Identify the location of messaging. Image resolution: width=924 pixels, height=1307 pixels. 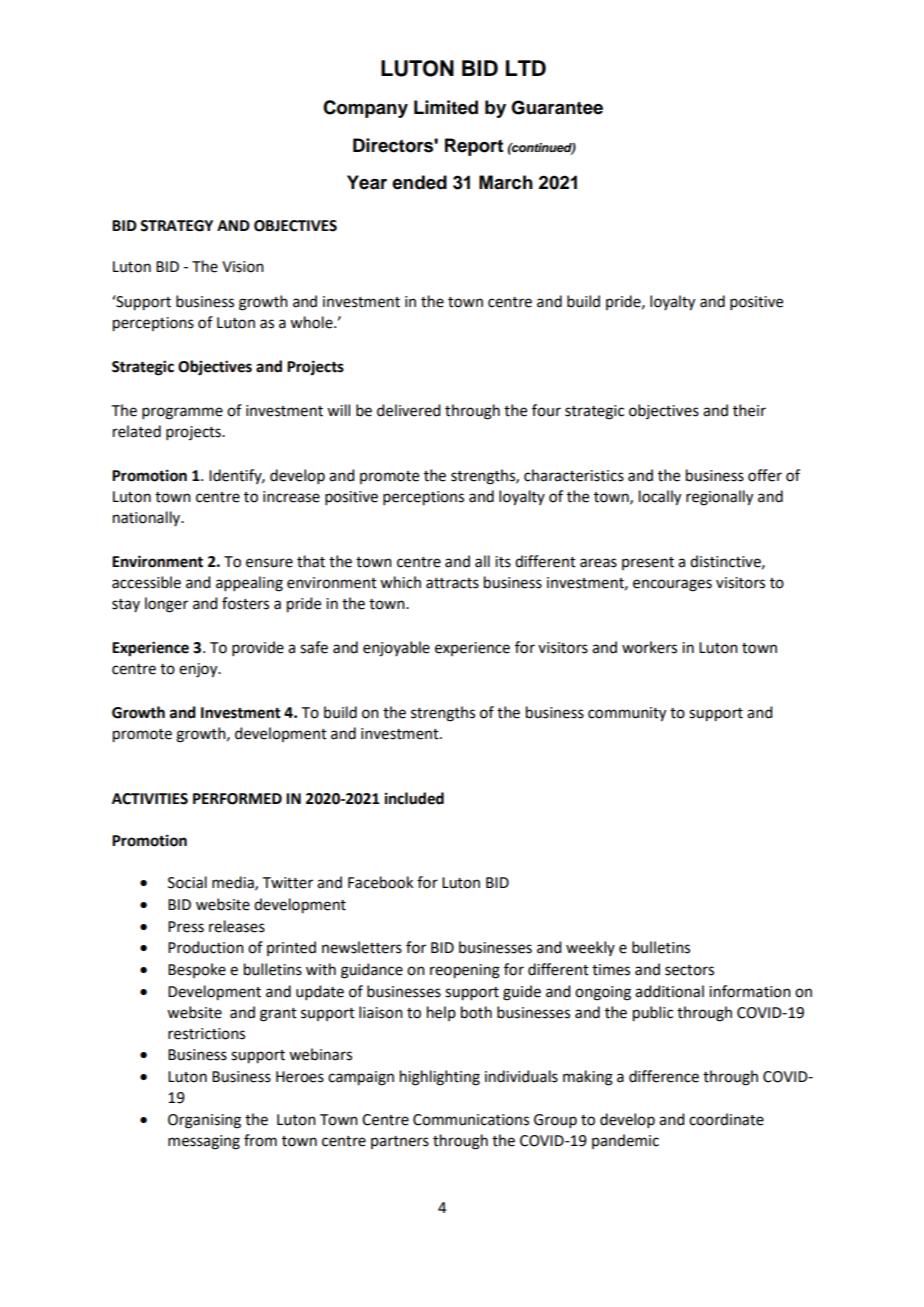
(204, 1142).
